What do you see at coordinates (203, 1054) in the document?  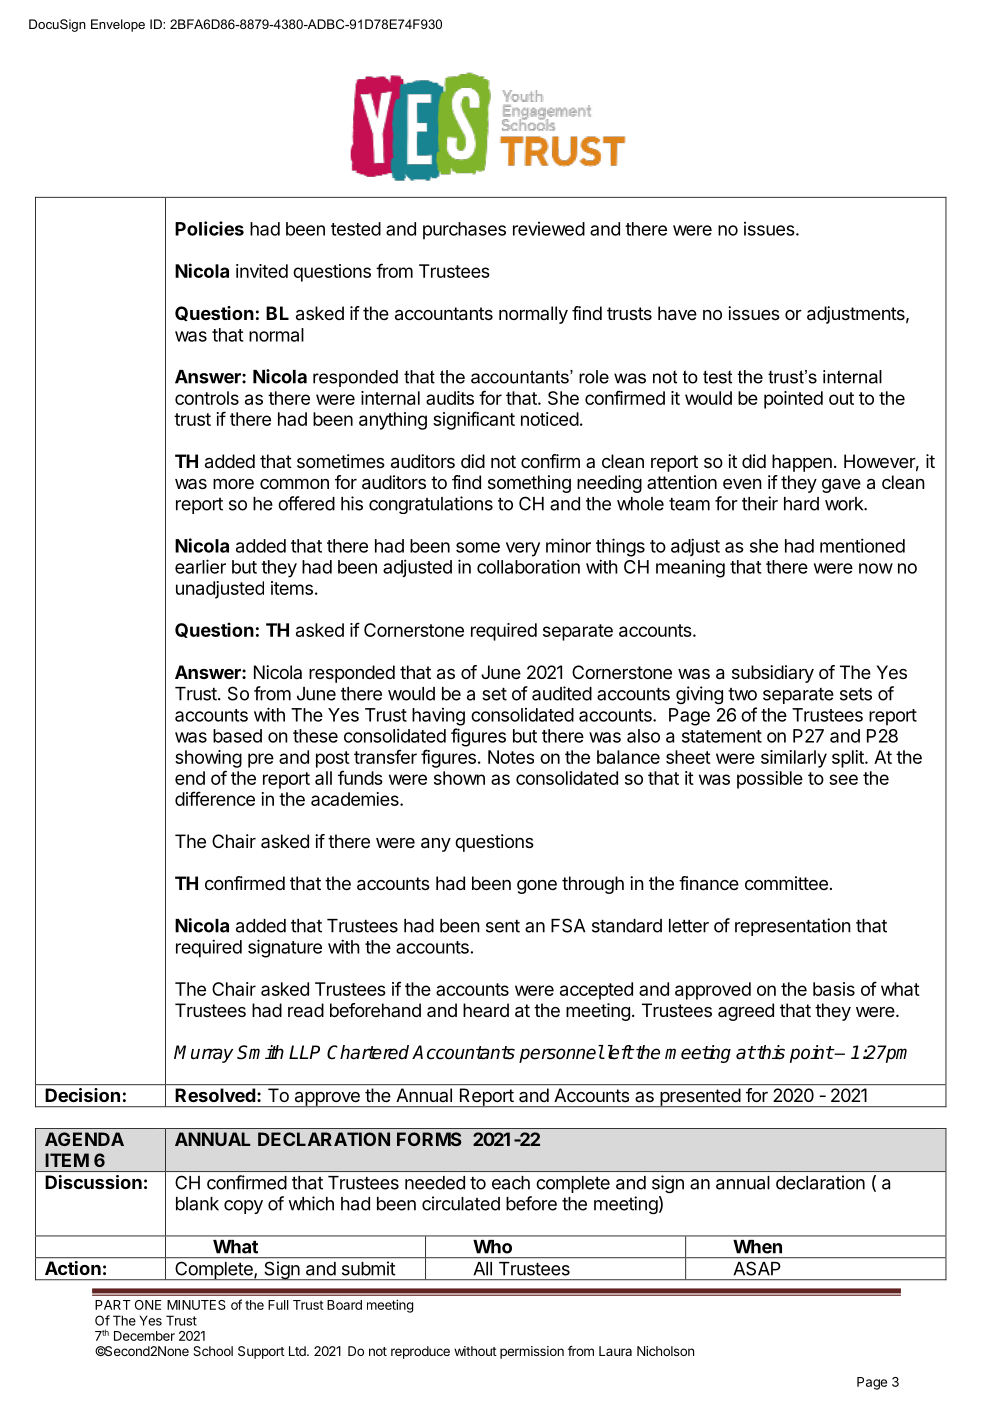 I see `Murray` at bounding box center [203, 1054].
